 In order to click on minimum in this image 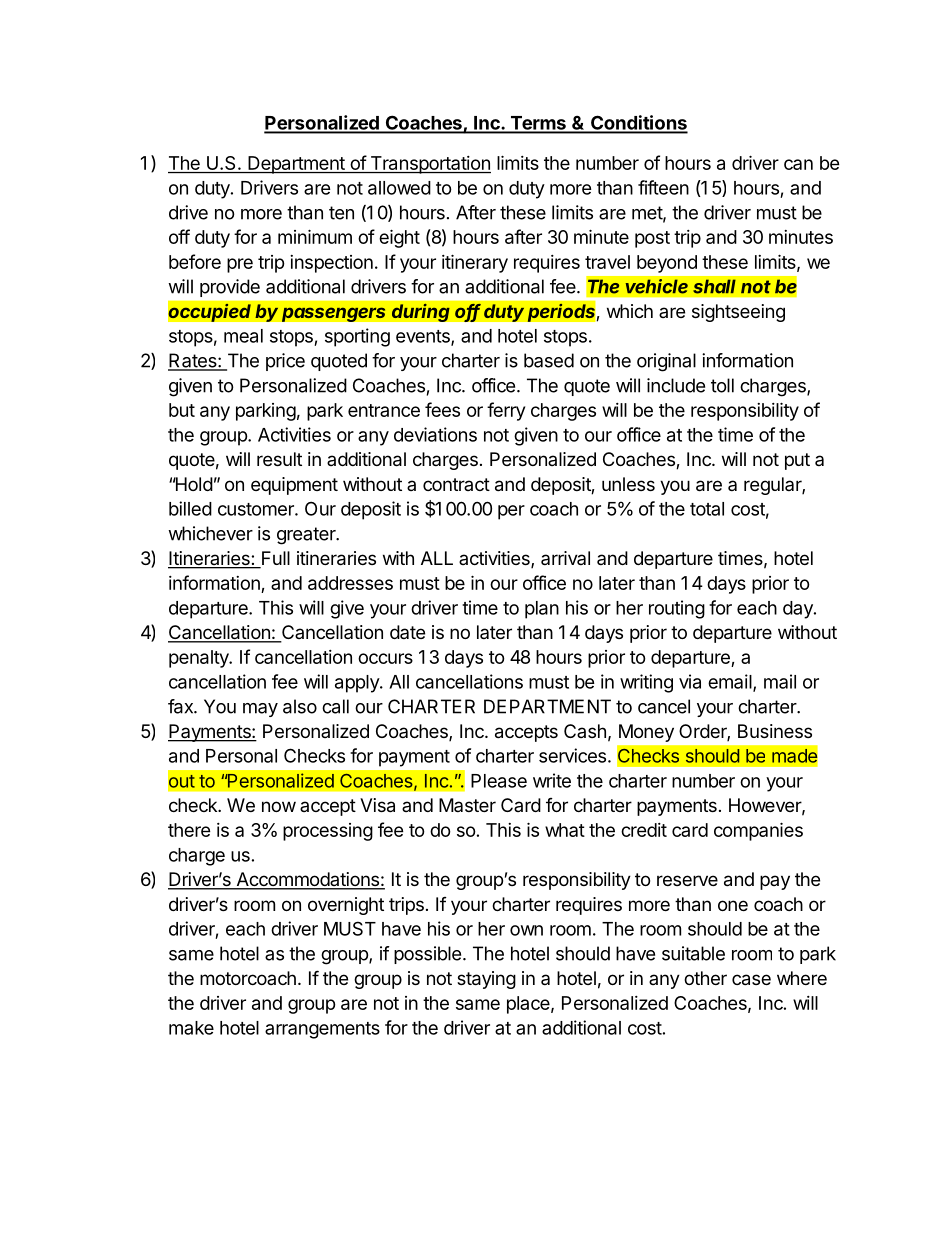, I will do `click(315, 236)`.
